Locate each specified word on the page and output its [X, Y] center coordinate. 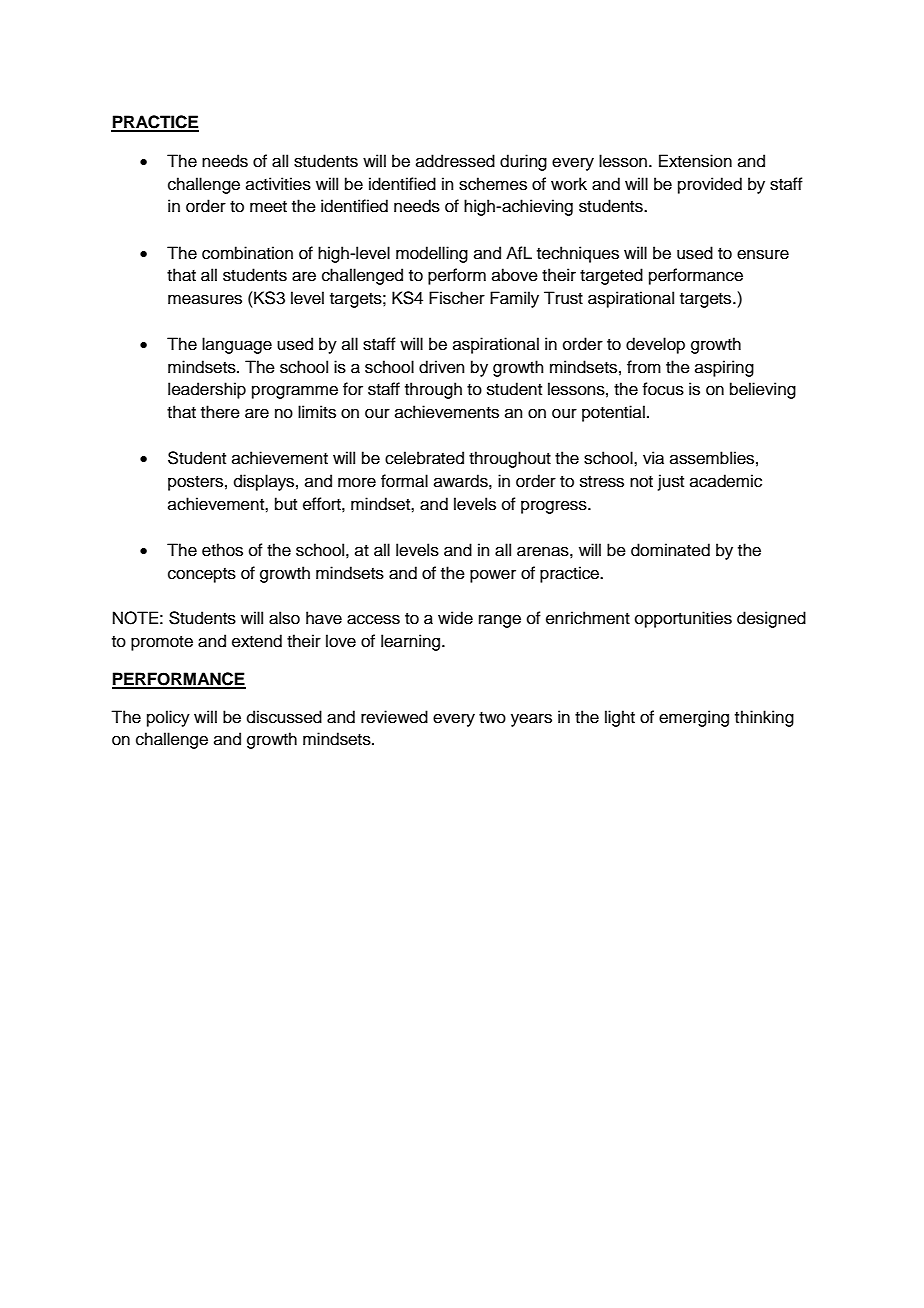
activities [278, 184]
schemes [493, 184]
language [237, 345]
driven [442, 367]
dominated [670, 550]
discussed [284, 717]
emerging [694, 718]
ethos [222, 550]
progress [555, 507]
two [492, 718]
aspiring [724, 368]
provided [710, 185]
